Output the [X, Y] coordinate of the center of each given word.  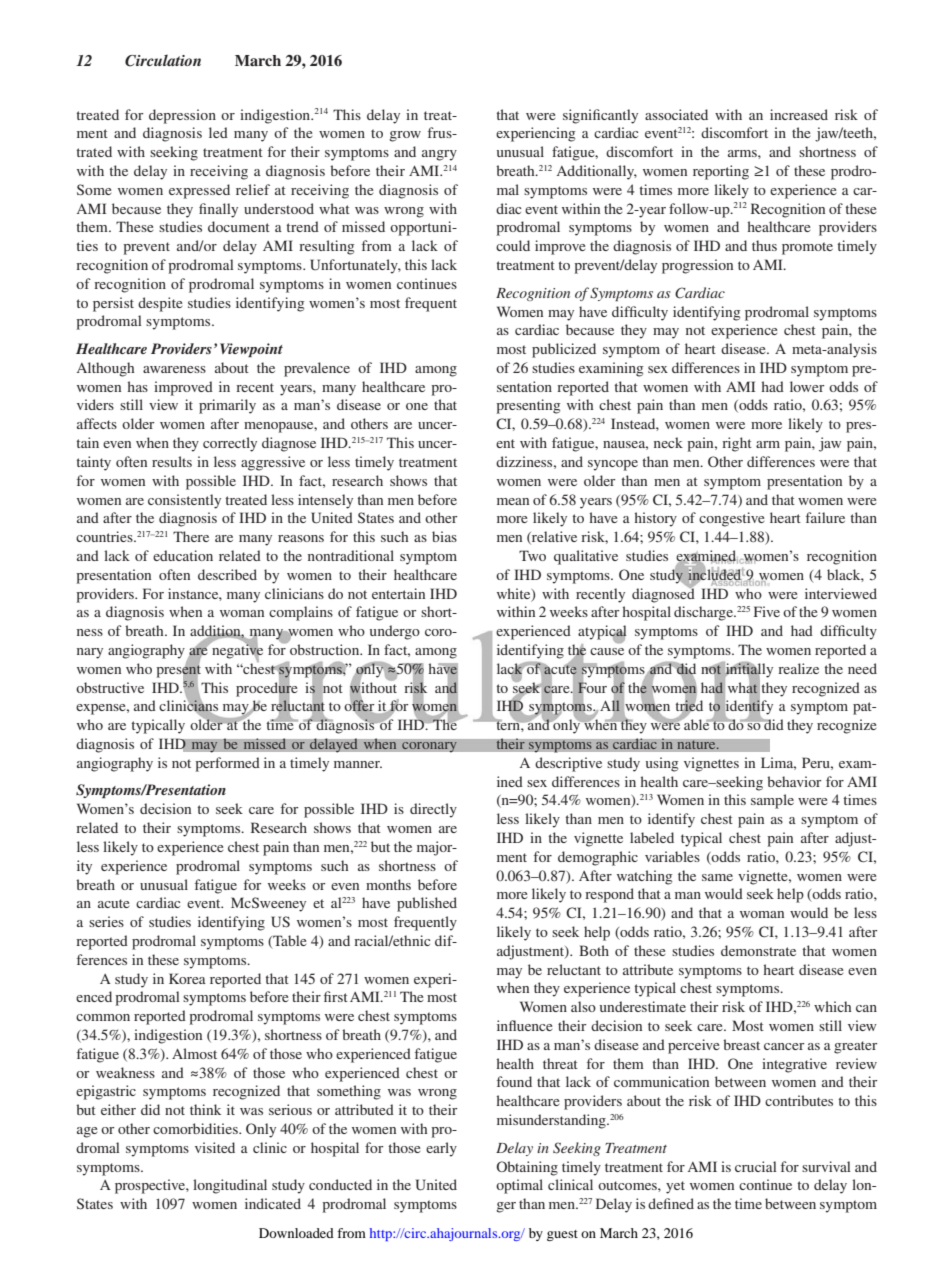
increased [799, 114]
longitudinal [230, 1186]
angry [439, 155]
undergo [395, 632]
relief [253, 189]
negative [236, 651]
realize [798, 668]
